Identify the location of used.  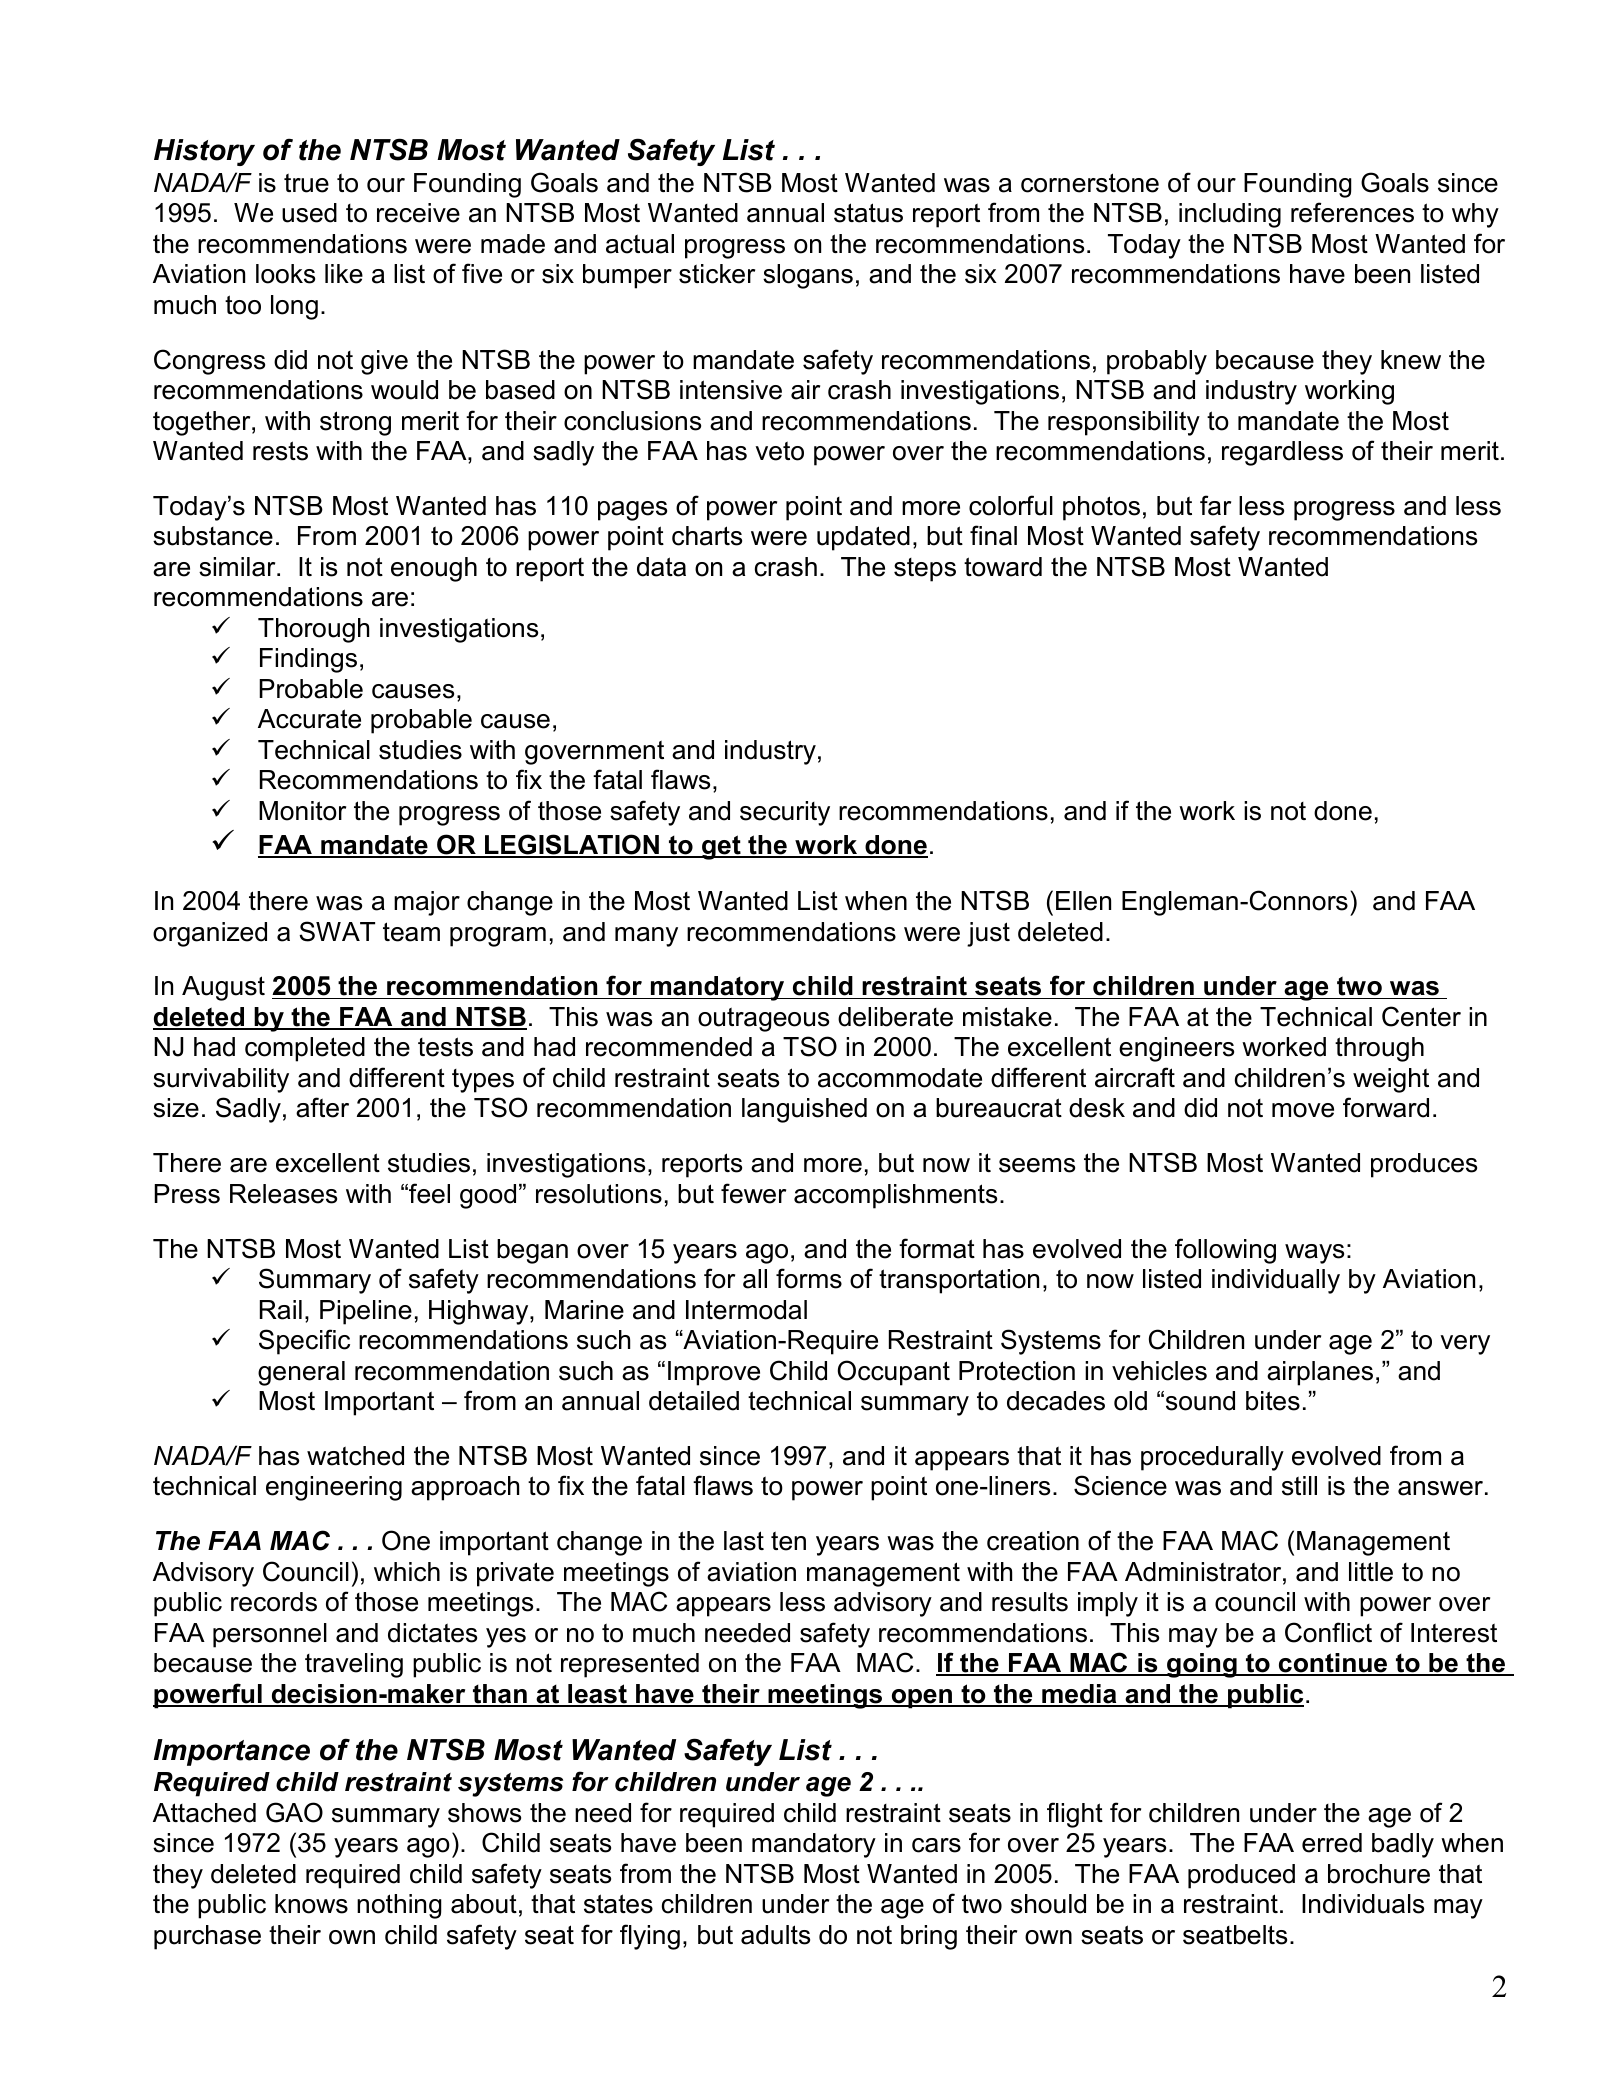
(309, 213).
